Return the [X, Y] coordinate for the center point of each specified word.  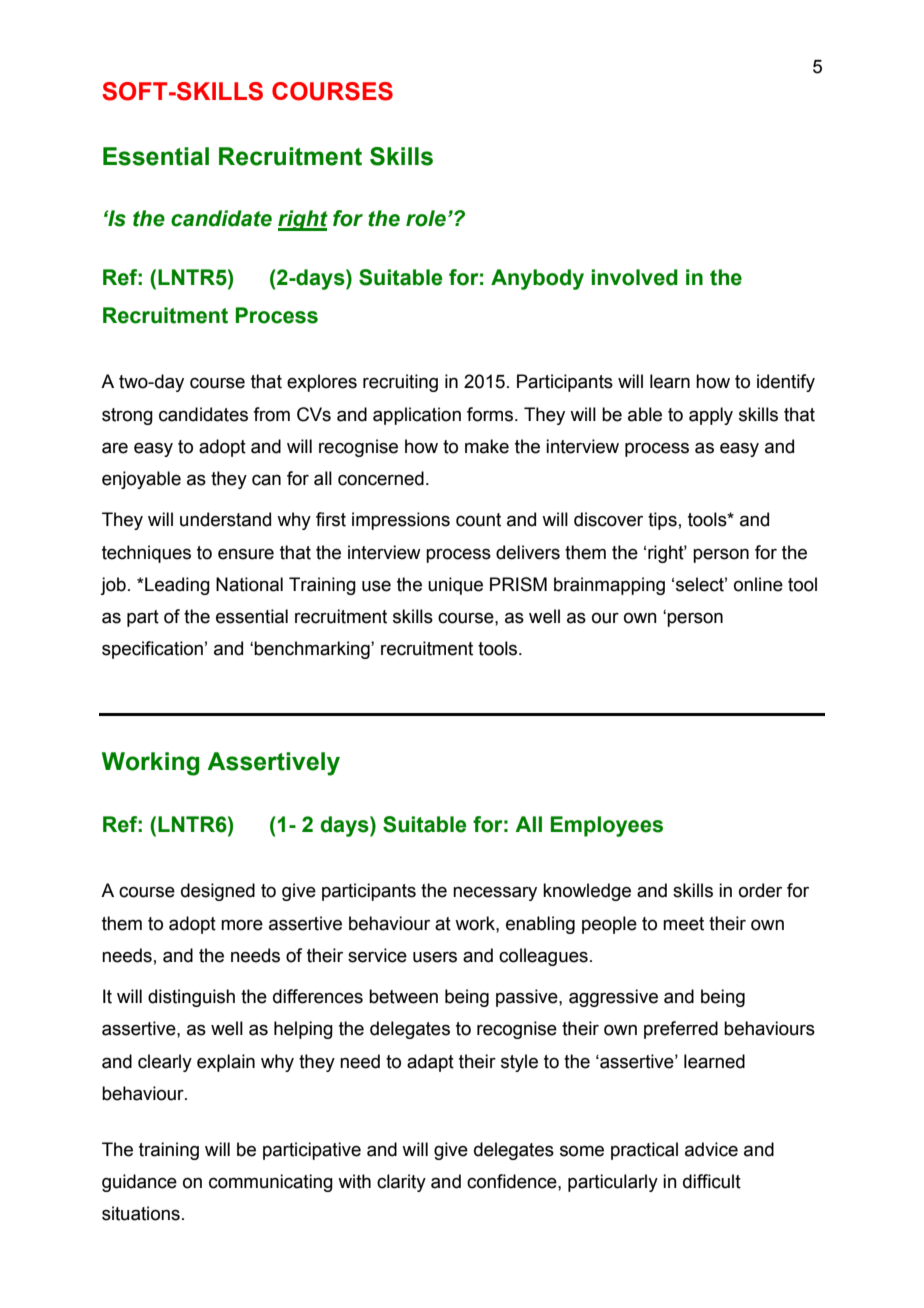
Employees [607, 826]
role [426, 218]
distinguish [191, 998]
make [487, 446]
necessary [495, 893]
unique [455, 586]
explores [322, 383]
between [403, 996]
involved [634, 277]
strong [127, 416]
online [758, 584]
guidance [139, 1183]
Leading [177, 586]
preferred [681, 1030]
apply [711, 416]
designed [218, 892]
